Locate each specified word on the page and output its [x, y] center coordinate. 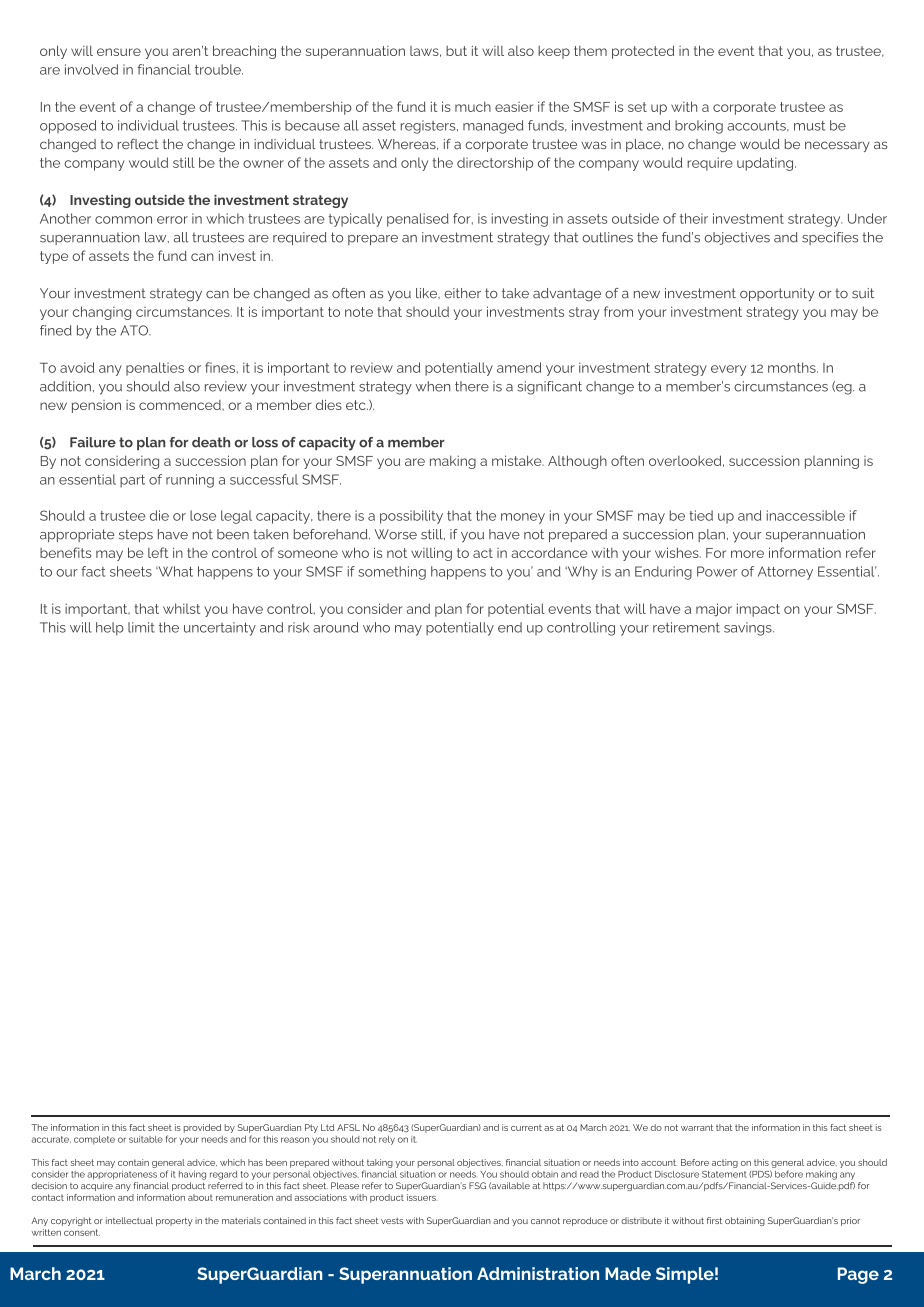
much [473, 106]
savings [749, 629]
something [392, 573]
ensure [119, 52]
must [809, 126]
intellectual [129, 1220]
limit [141, 627]
